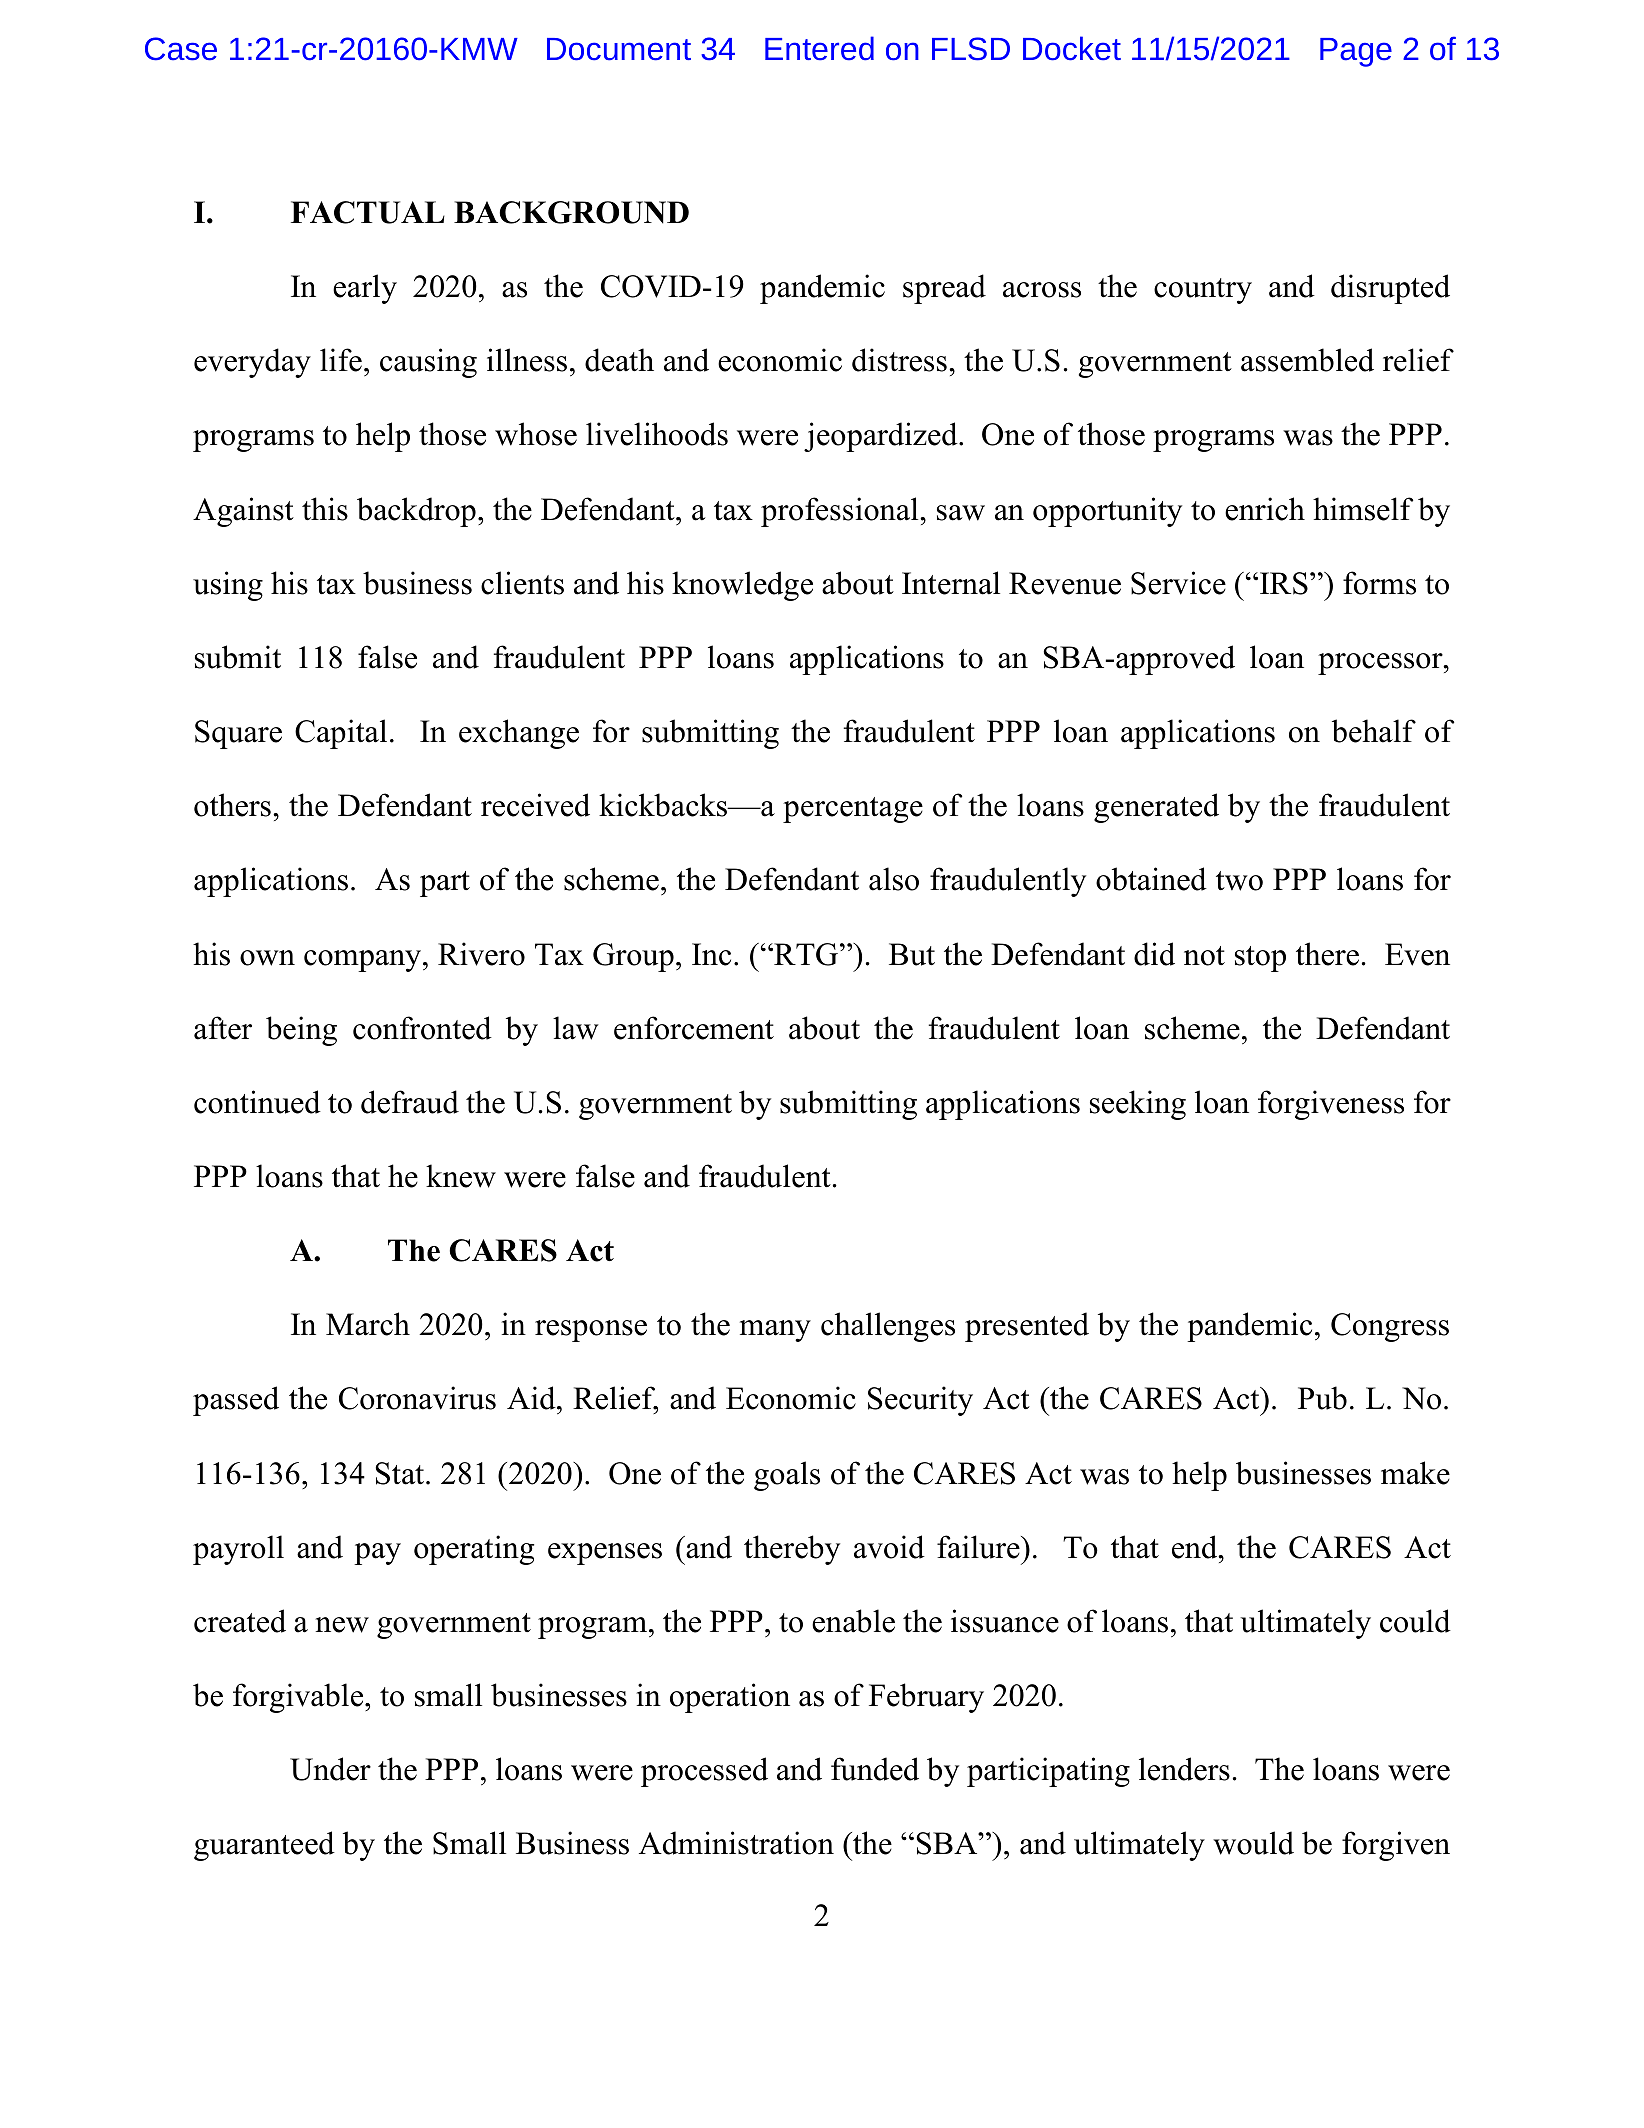 The height and width of the screenshot is (2128, 1644). Describe the element at coordinates (1356, 52) in the screenshot. I see `Page` at that location.
